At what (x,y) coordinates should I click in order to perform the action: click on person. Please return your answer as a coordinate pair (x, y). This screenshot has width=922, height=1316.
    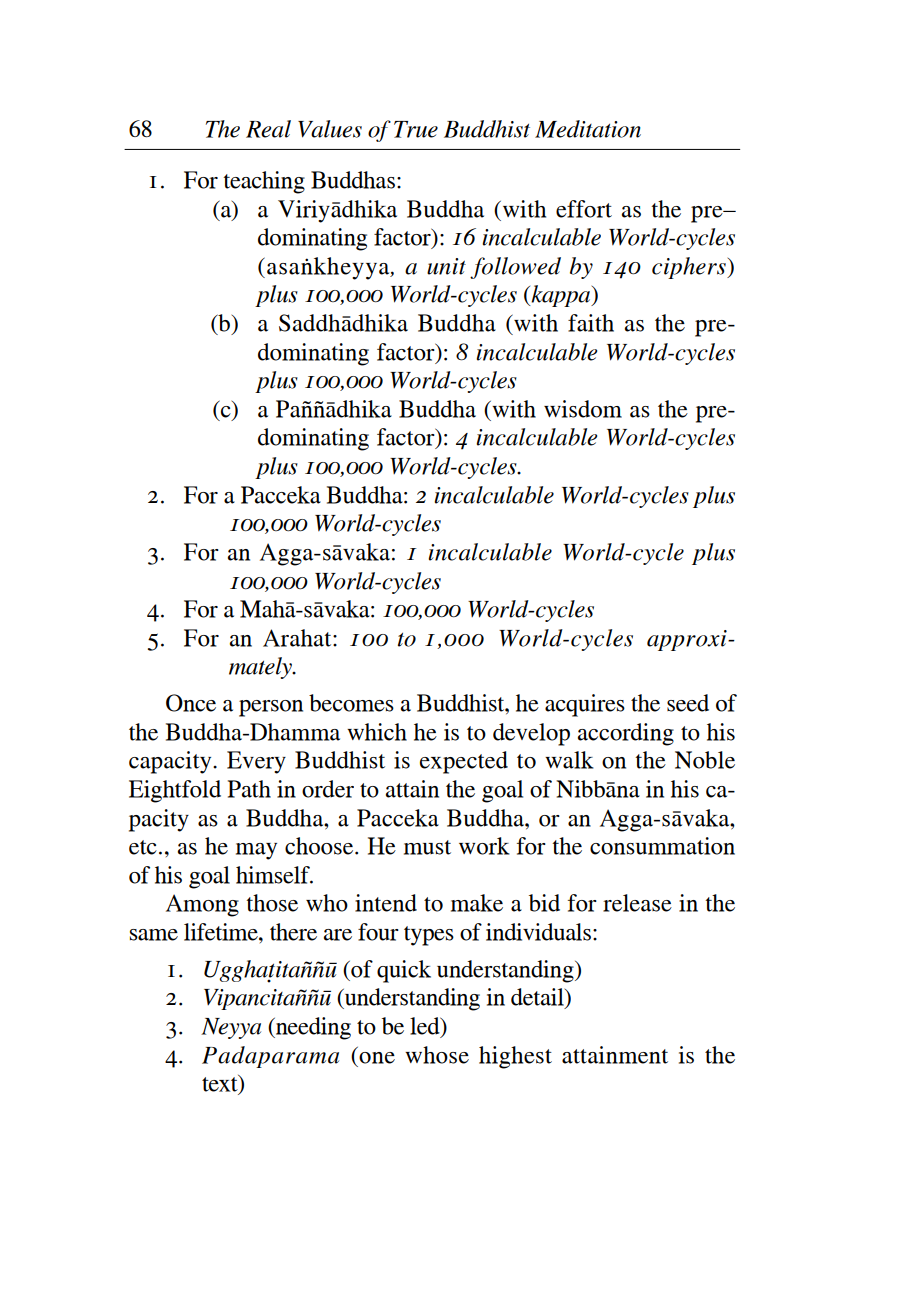
    Looking at the image, I should click on (271, 708).
